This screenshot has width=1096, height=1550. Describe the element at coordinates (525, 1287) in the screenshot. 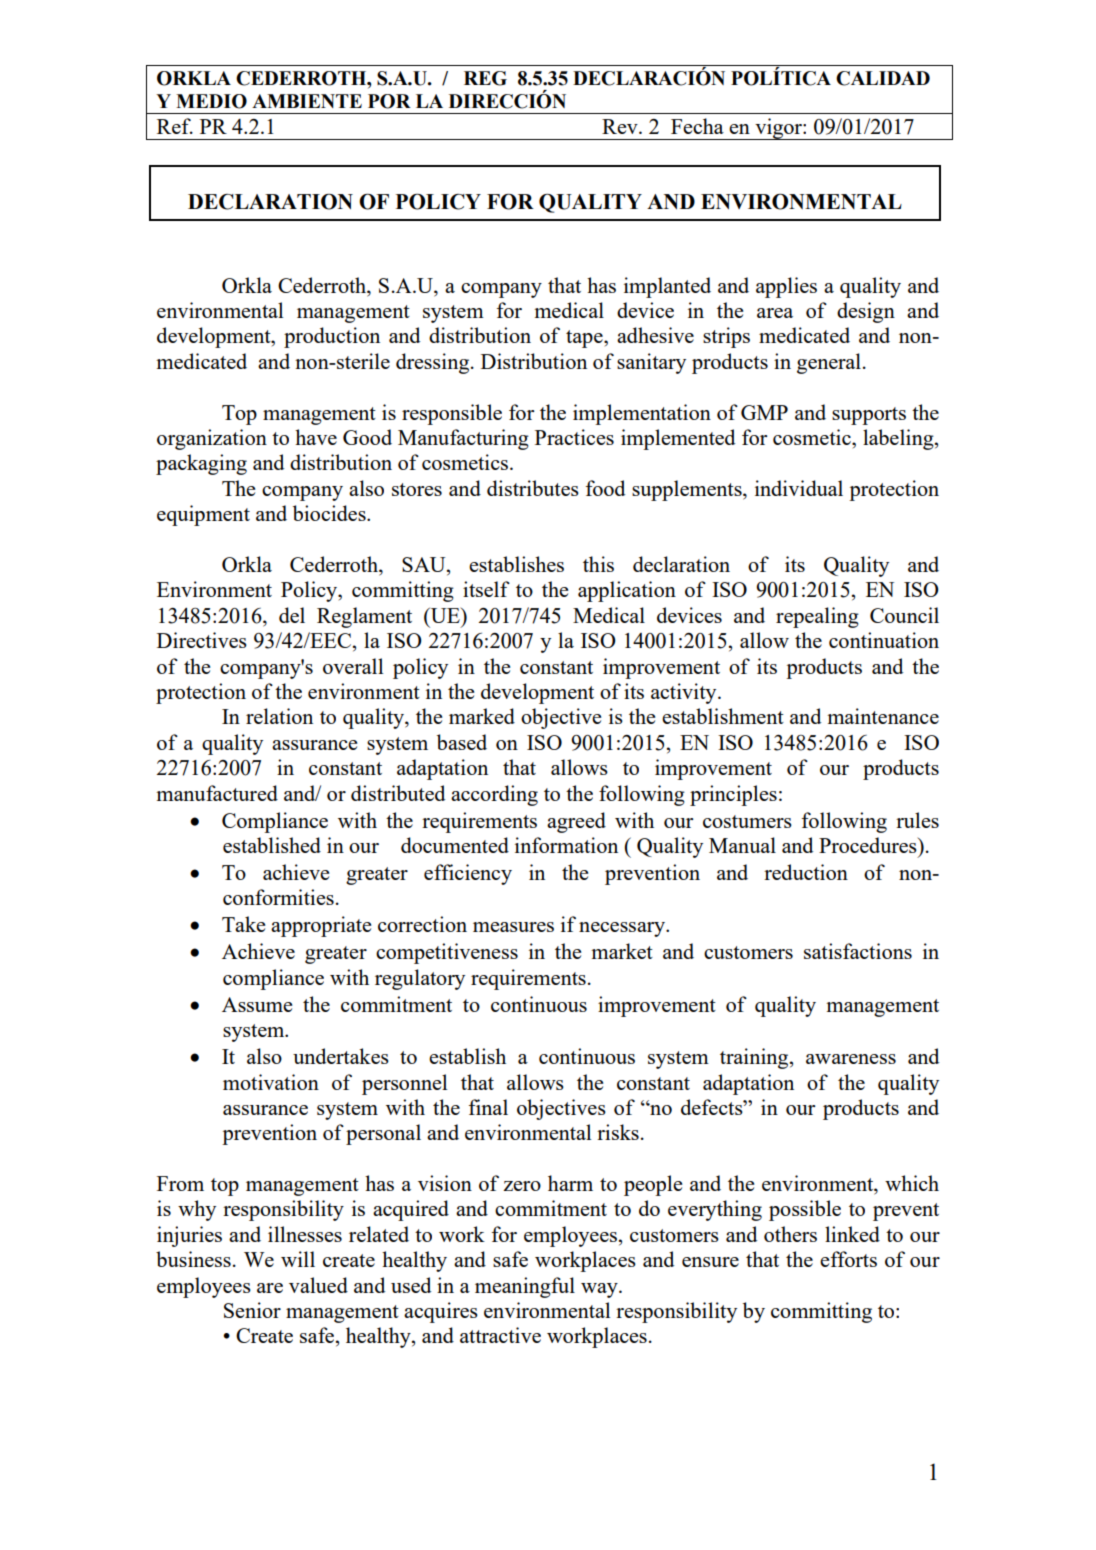

I see `meaningful` at that location.
